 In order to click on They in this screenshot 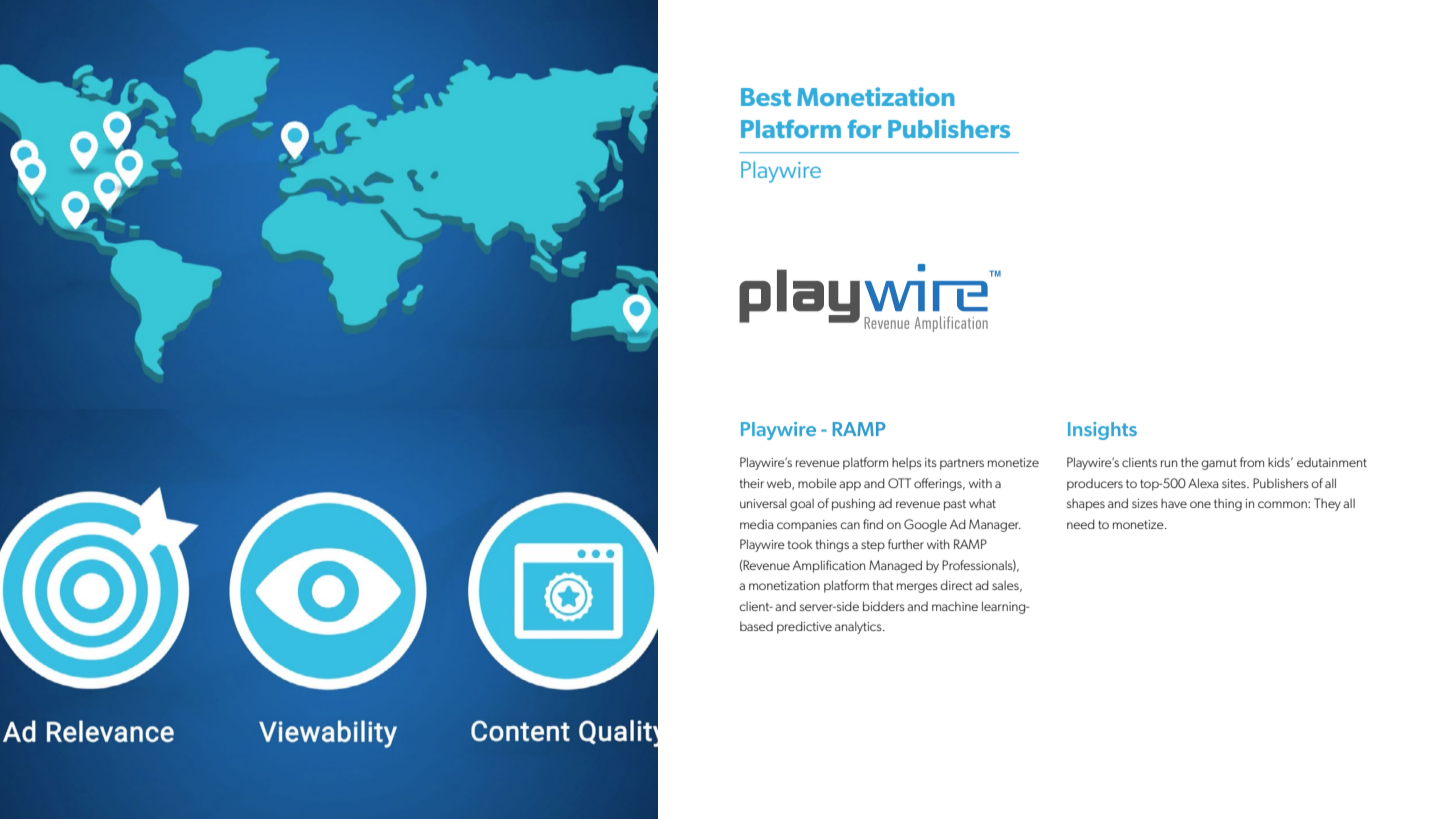, I will do `click(1327, 504)`.
